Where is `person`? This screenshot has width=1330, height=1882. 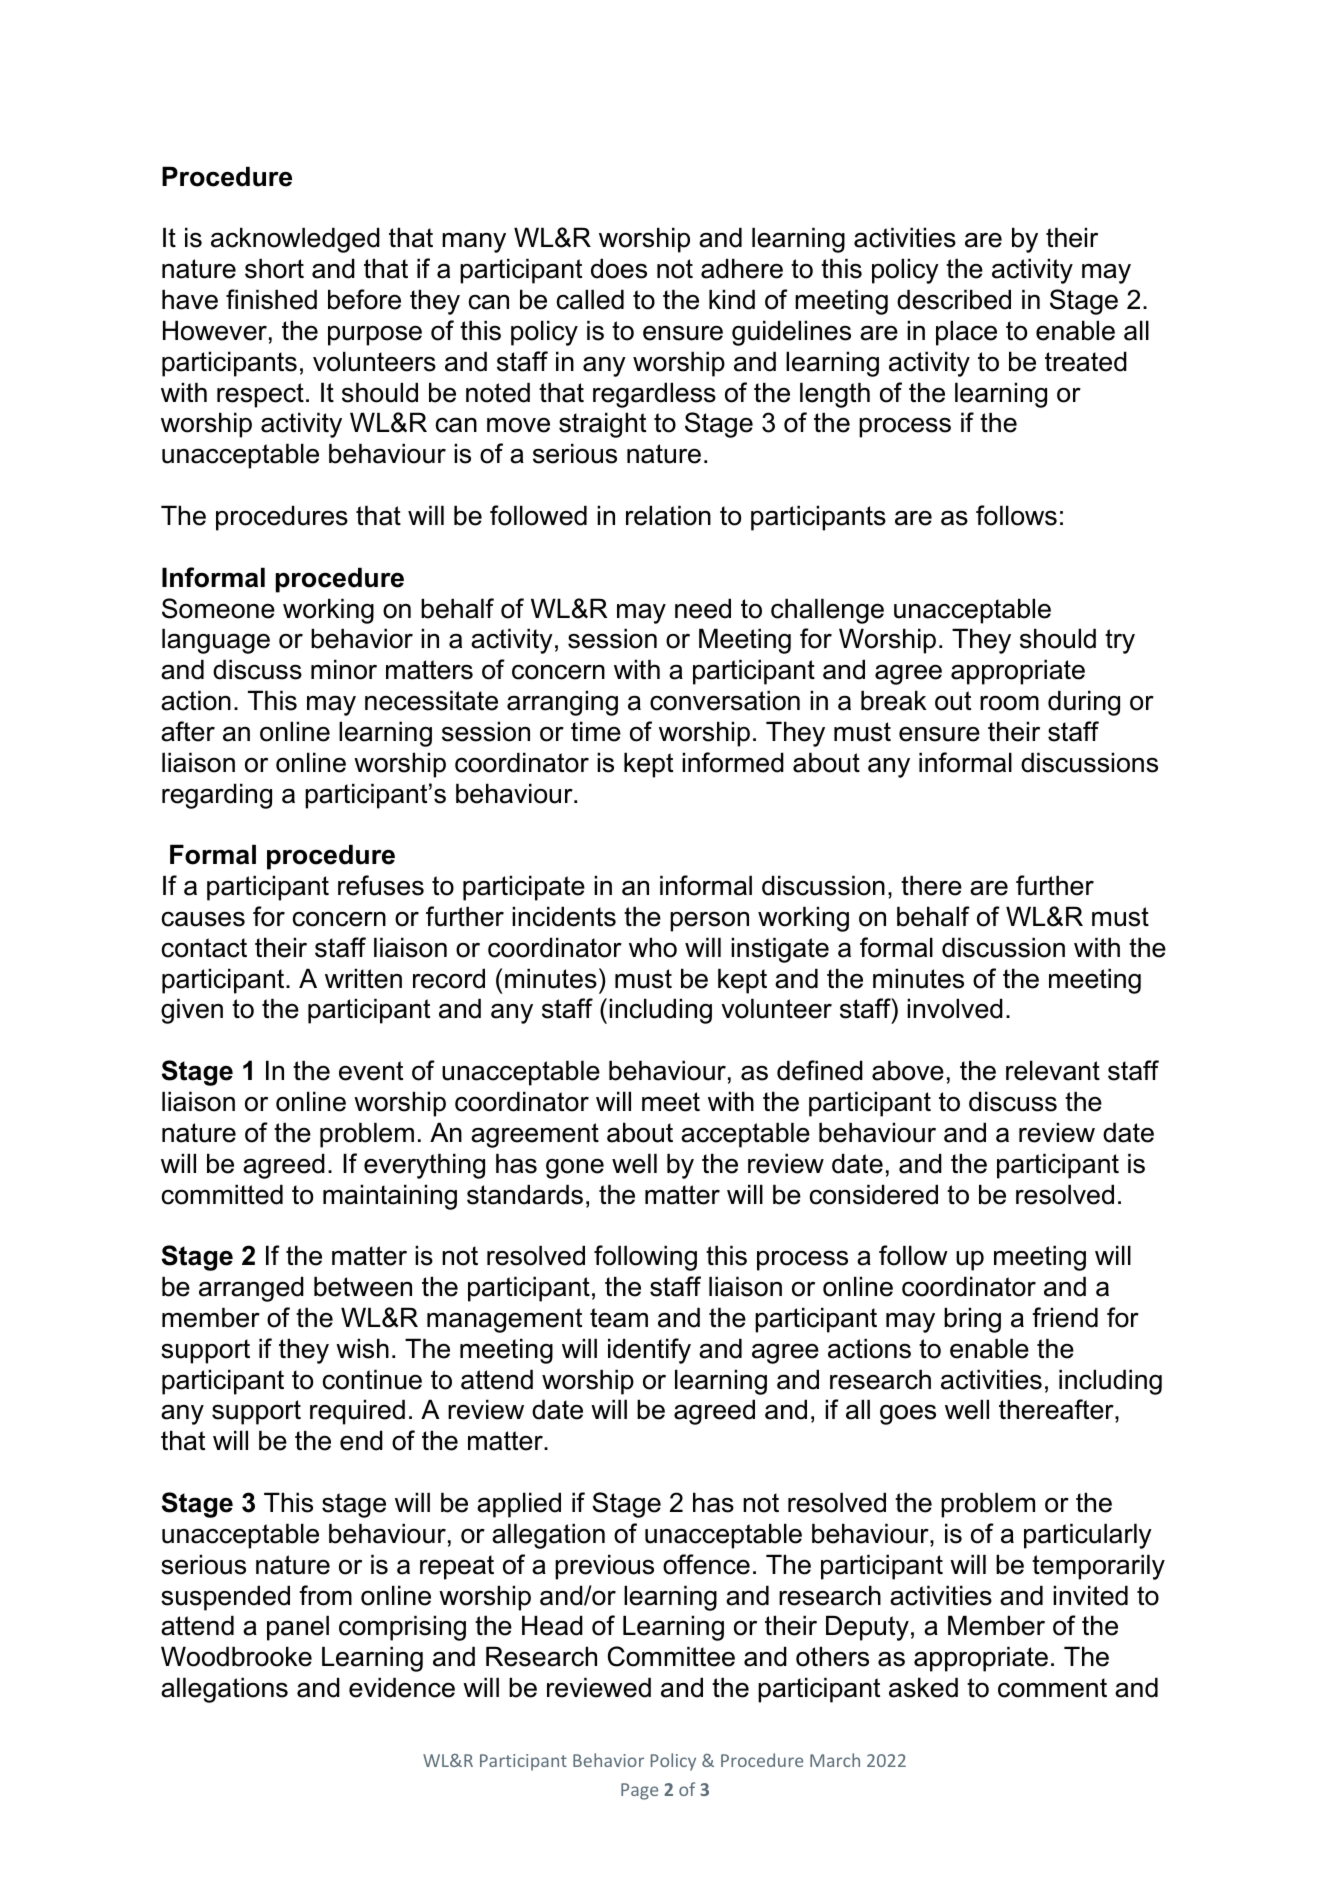 person is located at coordinates (709, 921).
